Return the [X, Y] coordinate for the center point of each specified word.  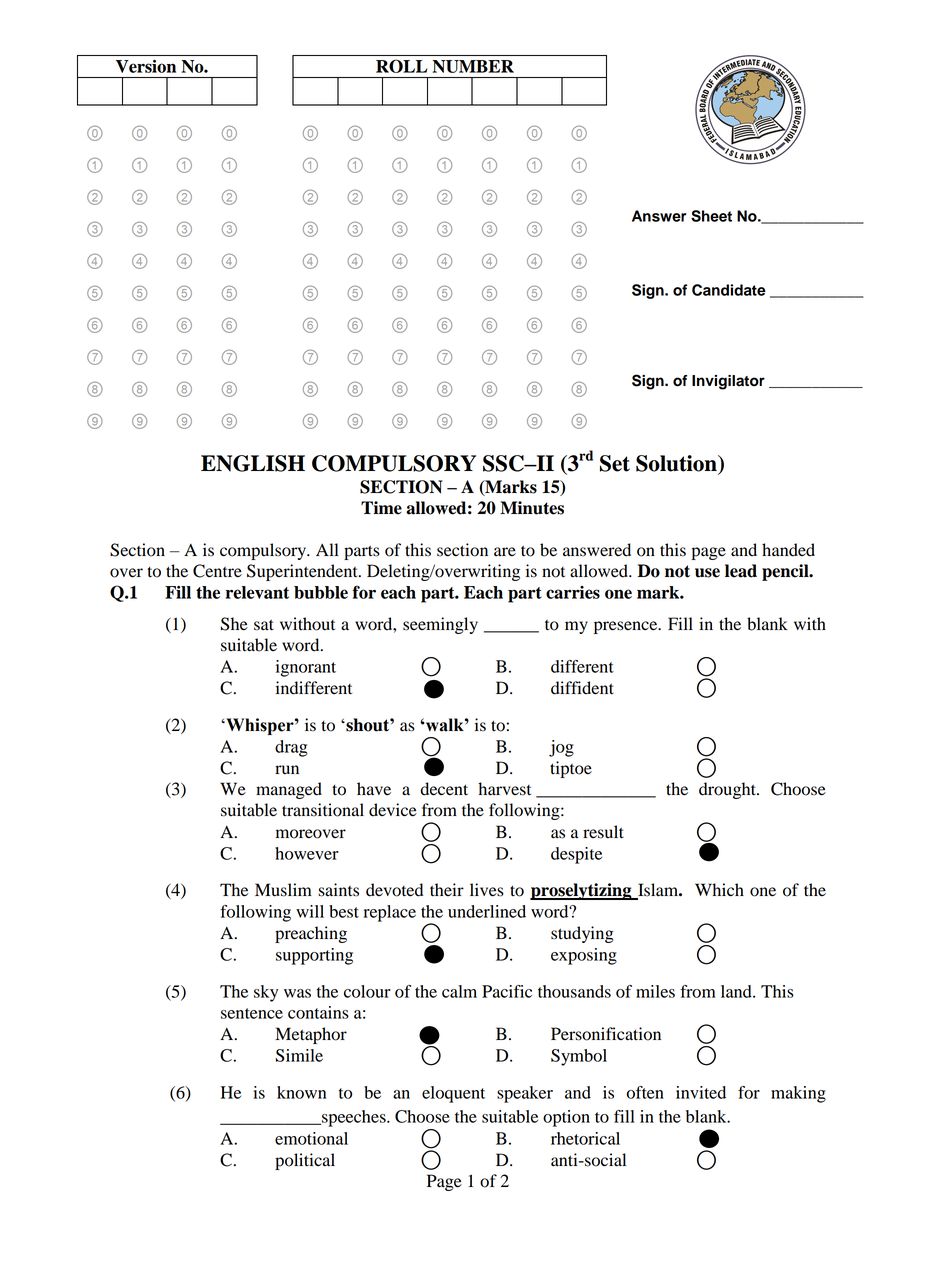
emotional [311, 1138]
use [707, 573]
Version [146, 66]
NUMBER [473, 66]
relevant [257, 592]
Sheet [711, 216]
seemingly [440, 625]
